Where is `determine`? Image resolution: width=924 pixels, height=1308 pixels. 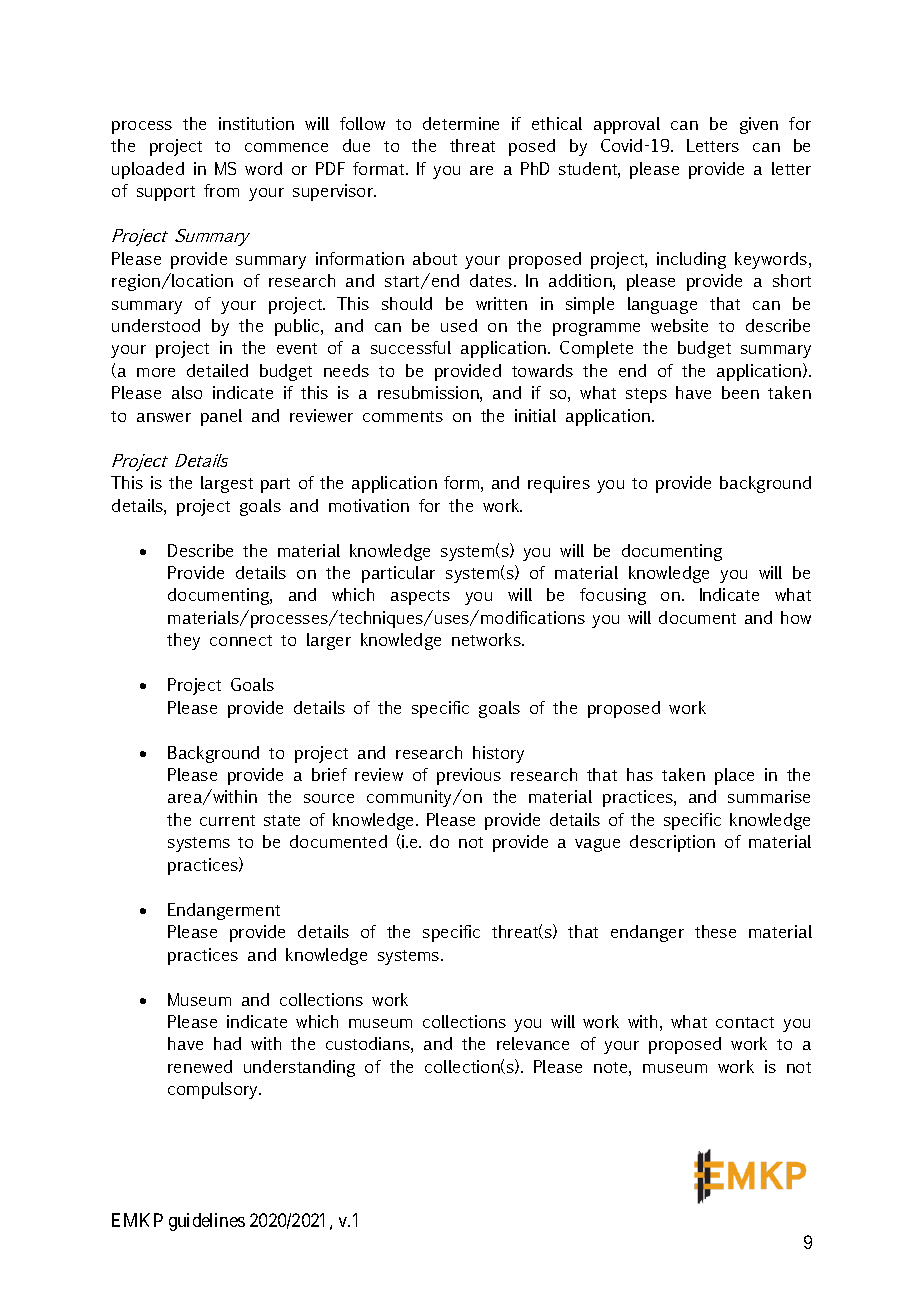 determine is located at coordinates (461, 123).
